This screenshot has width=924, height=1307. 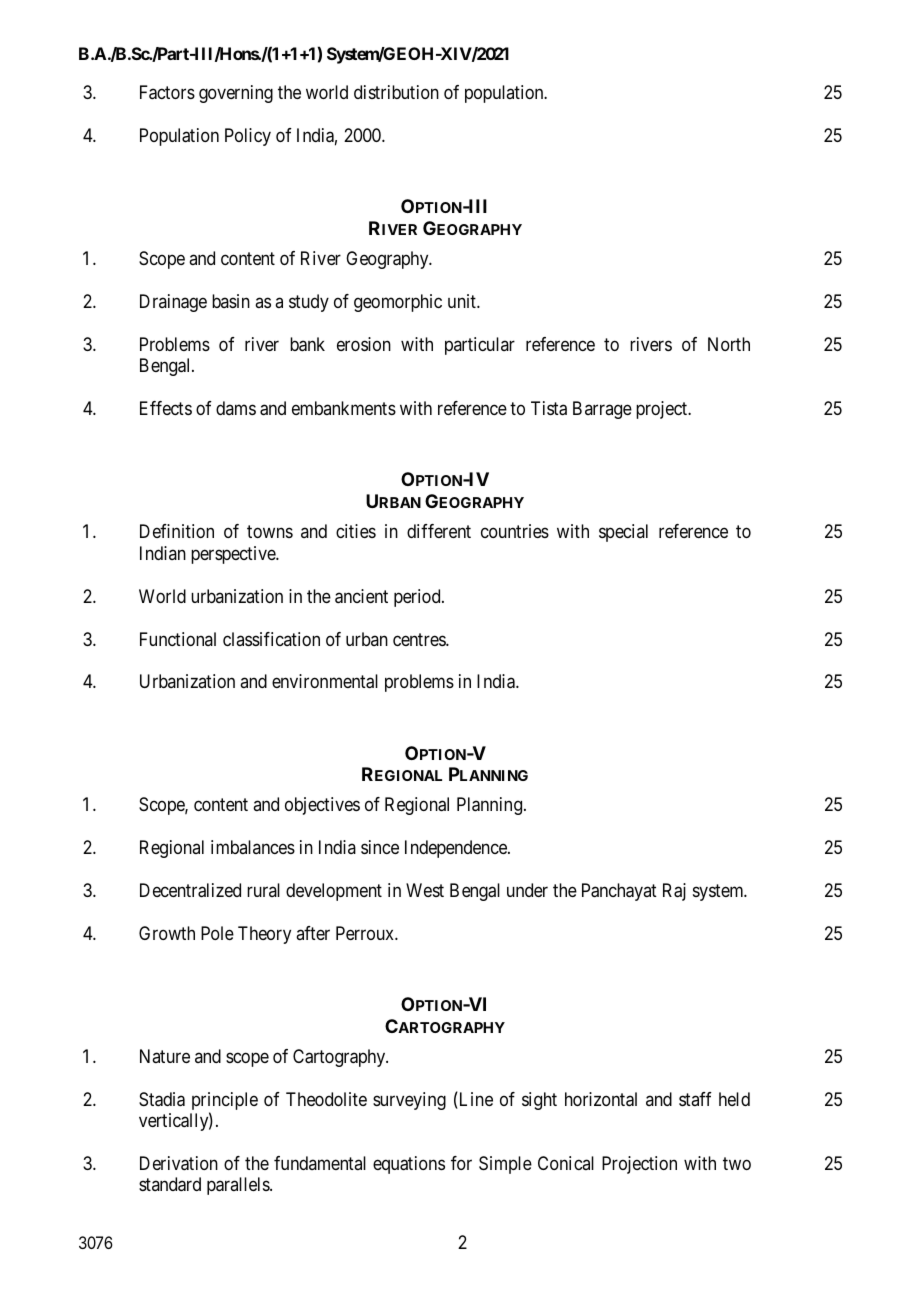 What do you see at coordinates (623, 533) in the screenshot?
I see `special` at bounding box center [623, 533].
